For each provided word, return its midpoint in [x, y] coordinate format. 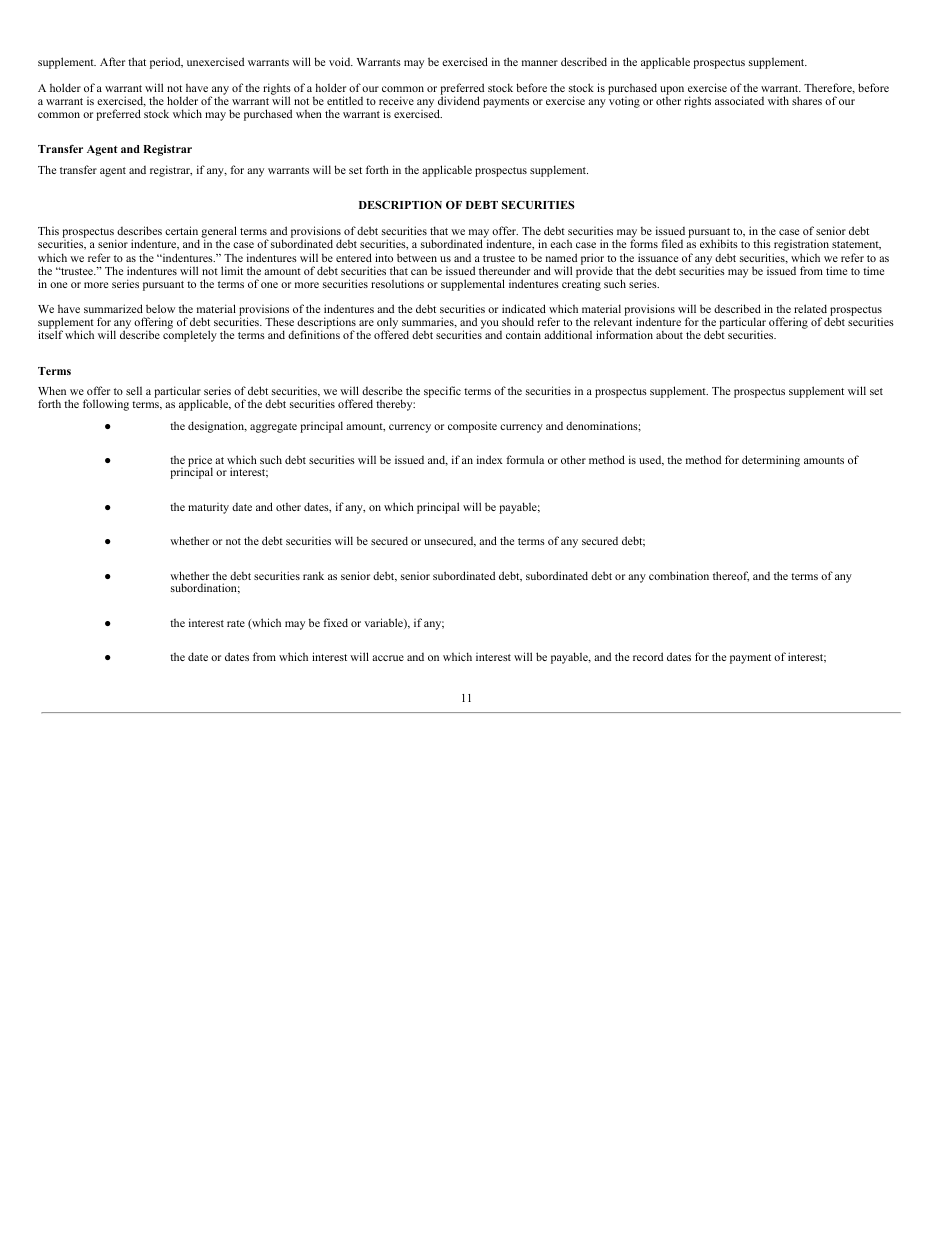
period [166, 63]
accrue [388, 658]
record [648, 656]
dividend [459, 99]
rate [236, 623]
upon [672, 90]
